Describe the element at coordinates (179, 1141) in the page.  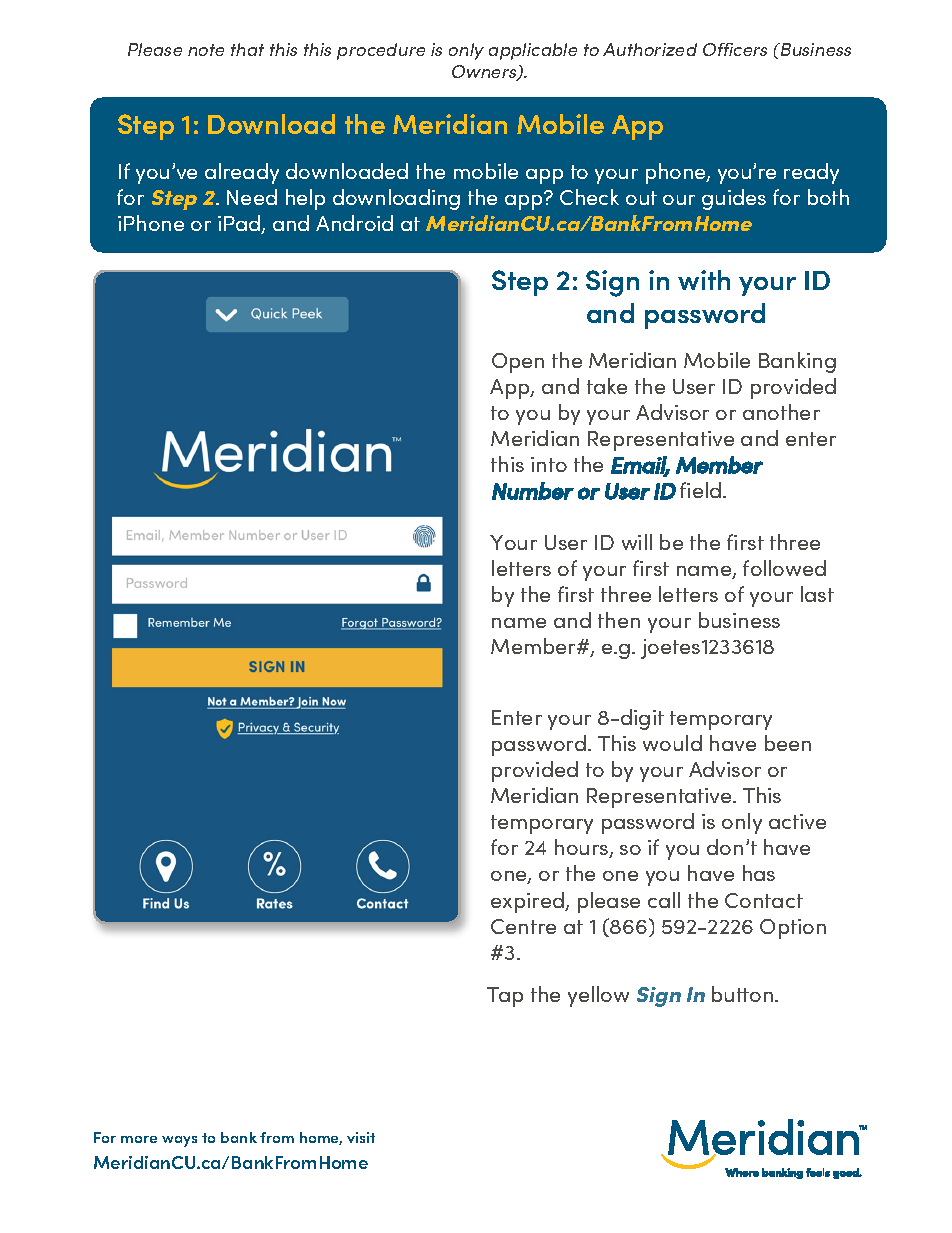
I see `ways` at that location.
